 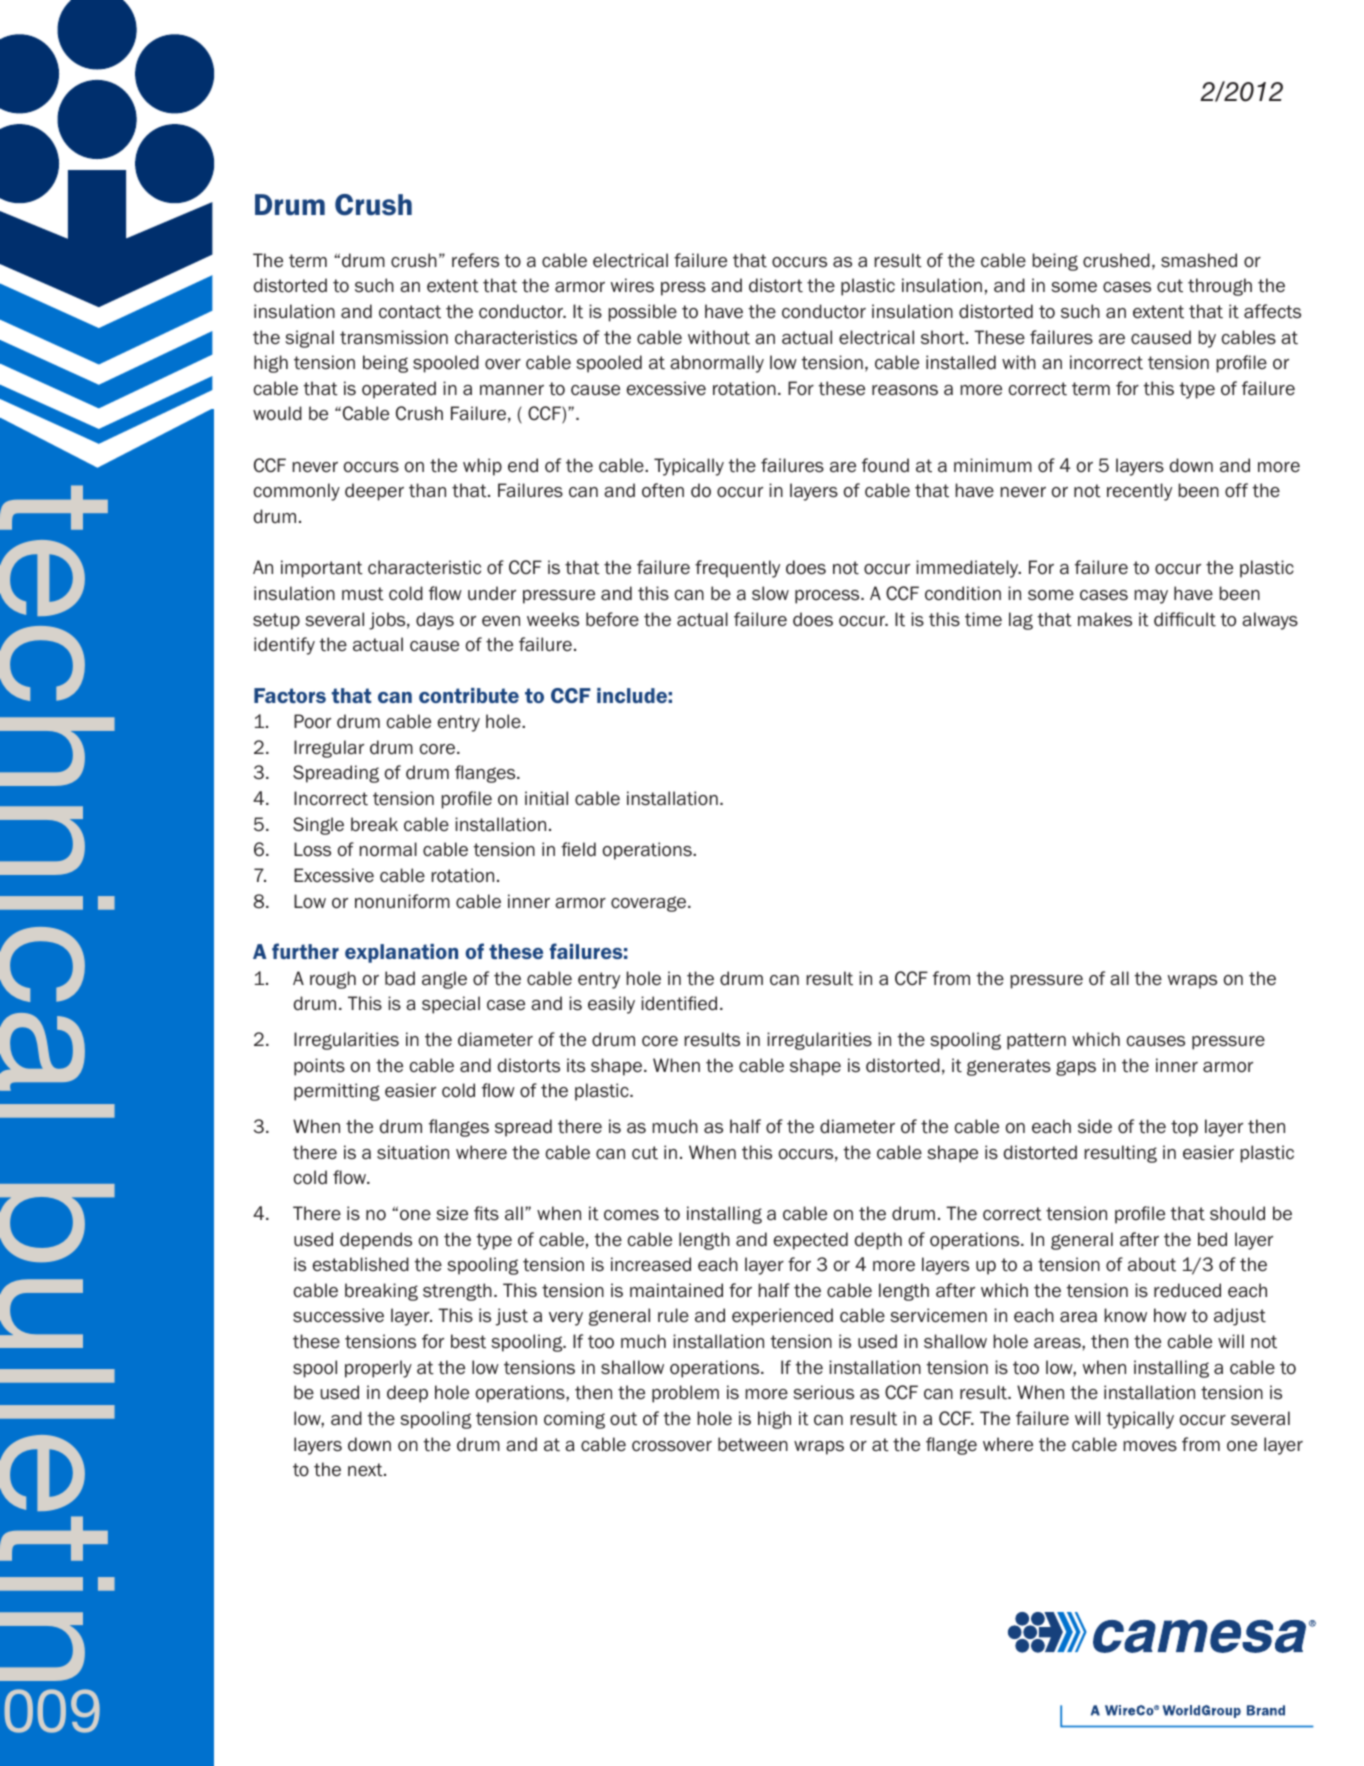 What do you see at coordinates (642, 313) in the page?
I see `possible` at bounding box center [642, 313].
